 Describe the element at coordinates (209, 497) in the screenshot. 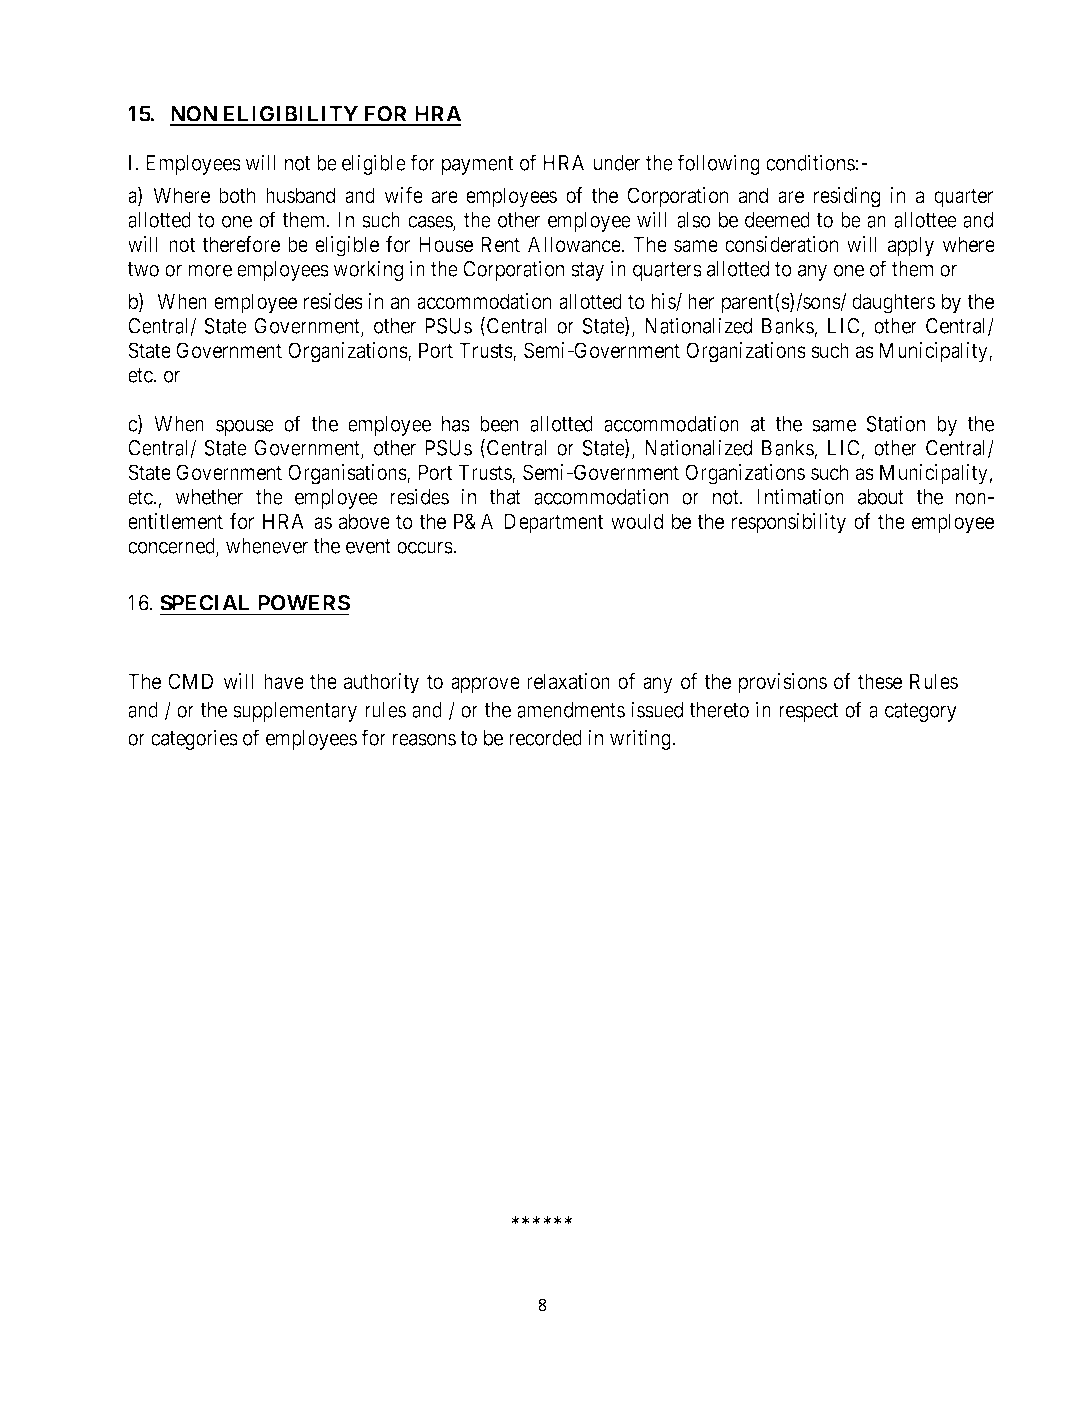

I see `whether` at that location.
